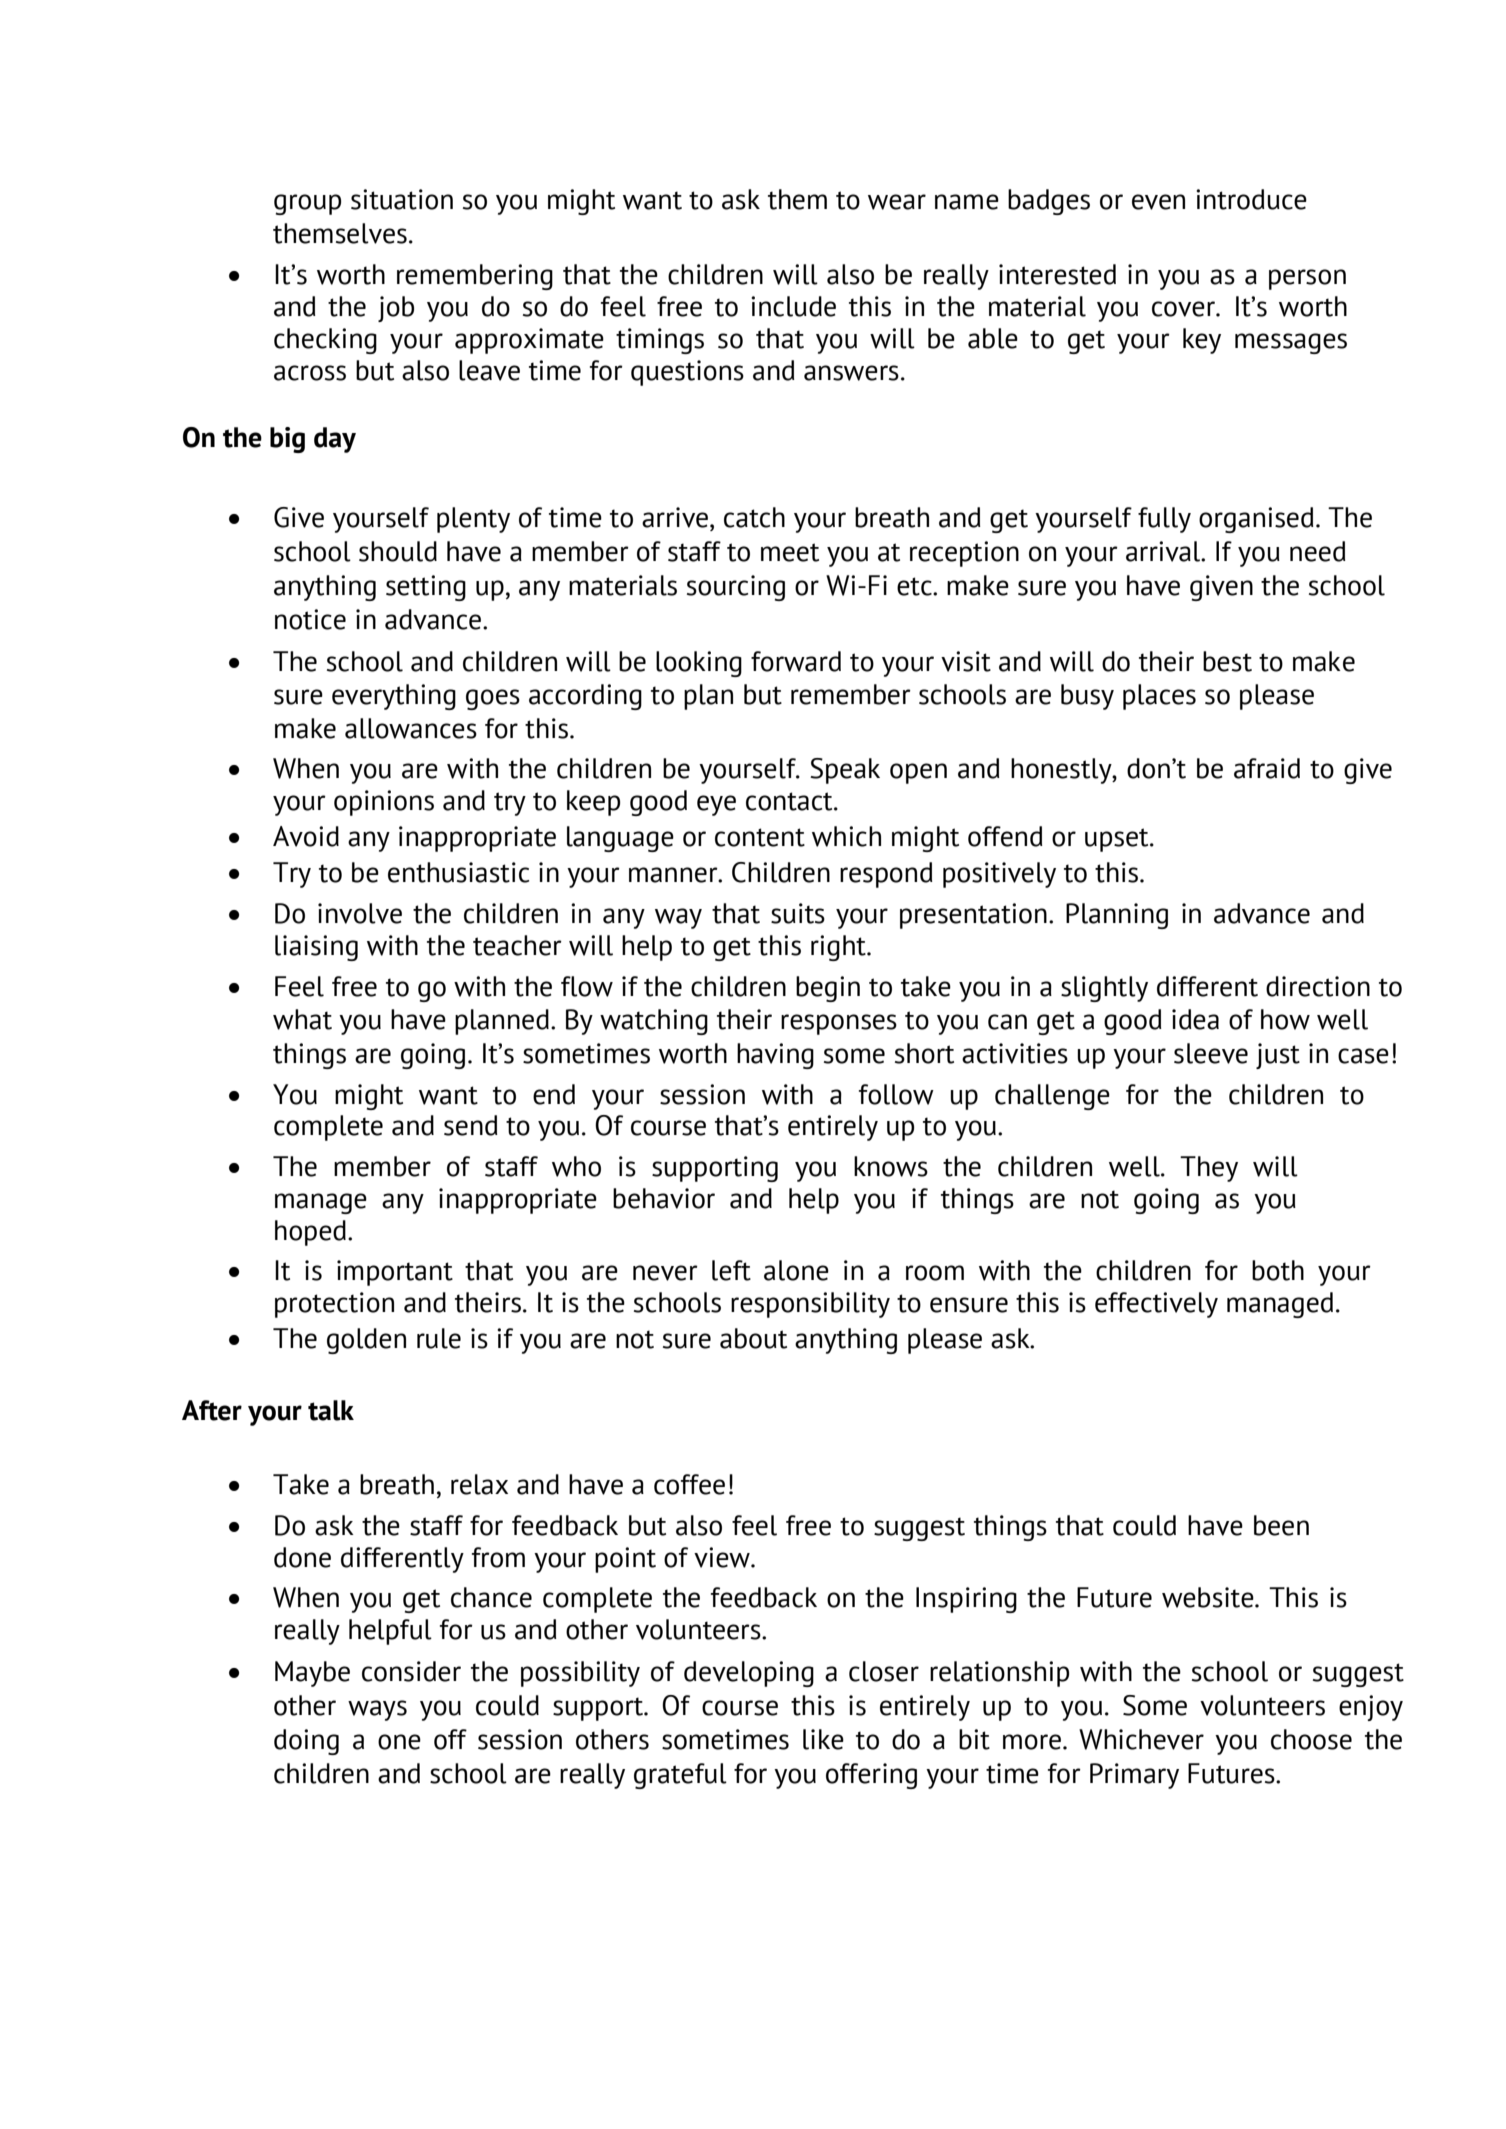 Image resolution: width=1506 pixels, height=2129 pixels. I want to click on group, so click(307, 204).
